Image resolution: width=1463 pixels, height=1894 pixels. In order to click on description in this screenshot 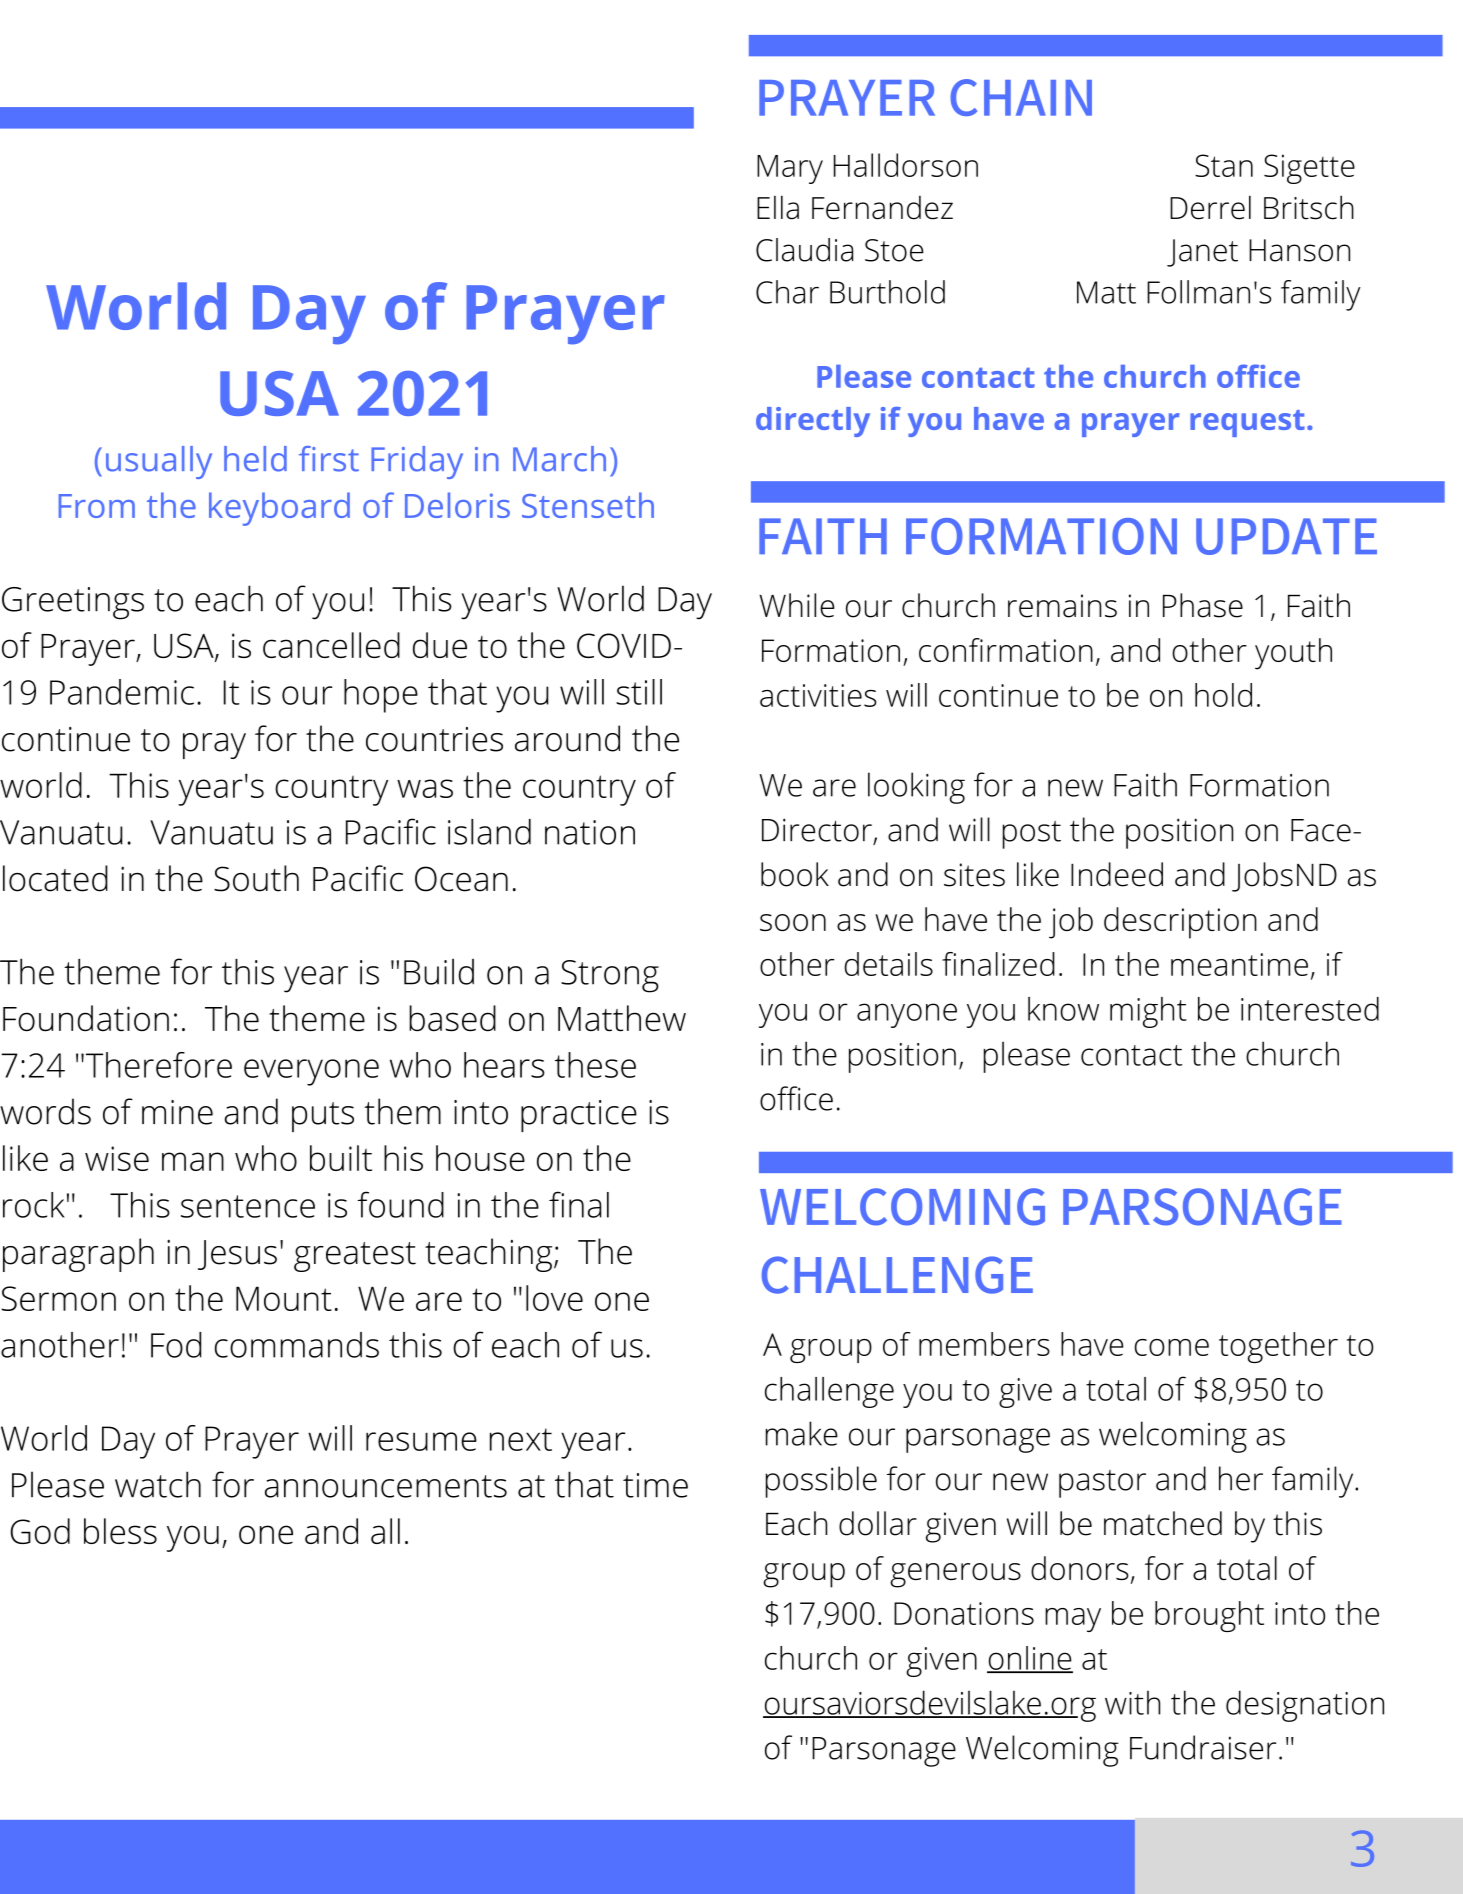, I will do `click(1180, 923)`.
